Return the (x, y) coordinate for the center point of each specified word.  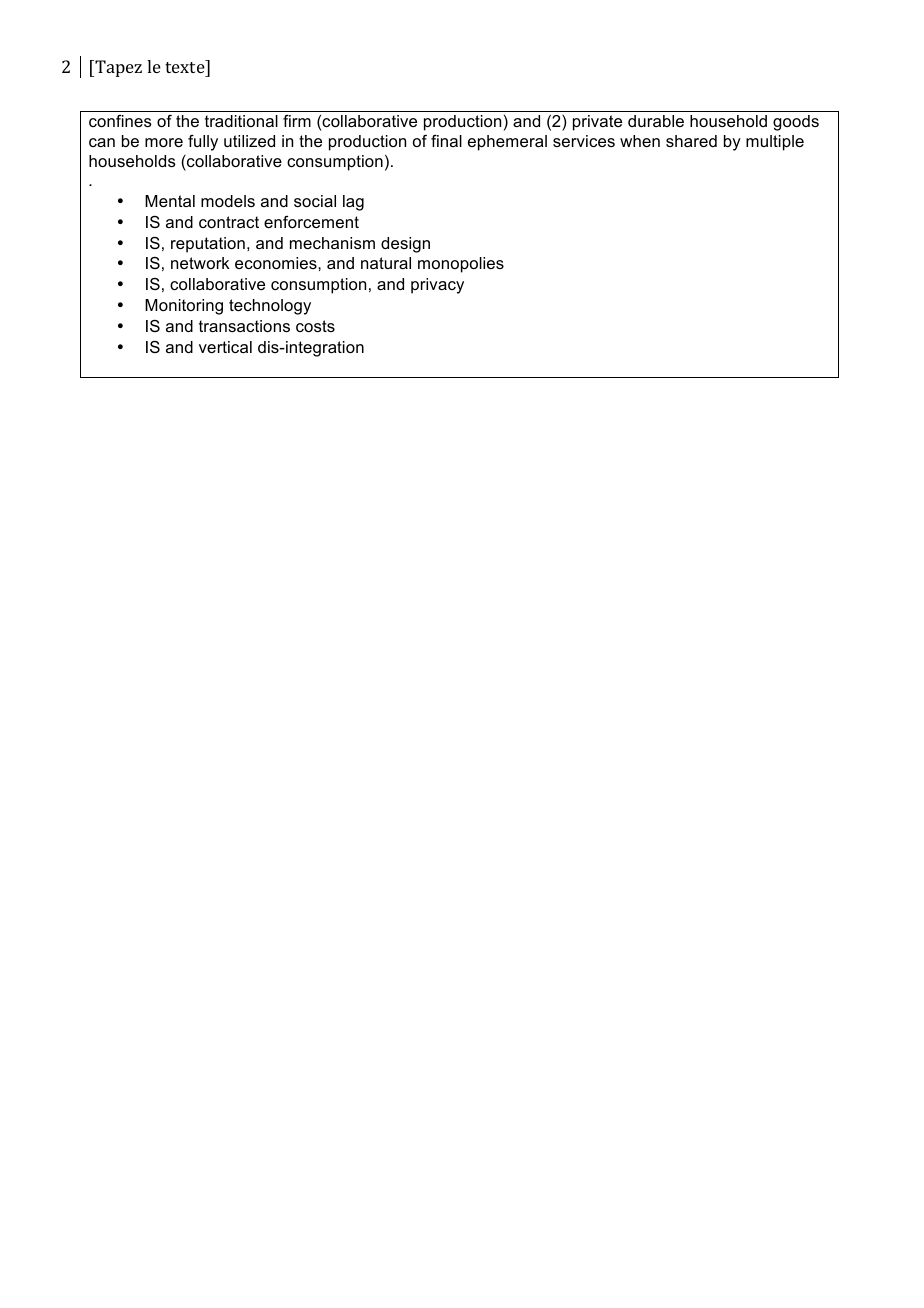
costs (315, 326)
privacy (437, 286)
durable (656, 121)
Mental (170, 201)
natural (386, 263)
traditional (241, 121)
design (405, 245)
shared (691, 141)
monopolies (461, 265)
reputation (208, 245)
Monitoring (184, 307)
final (446, 141)
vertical (225, 347)
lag (353, 203)
